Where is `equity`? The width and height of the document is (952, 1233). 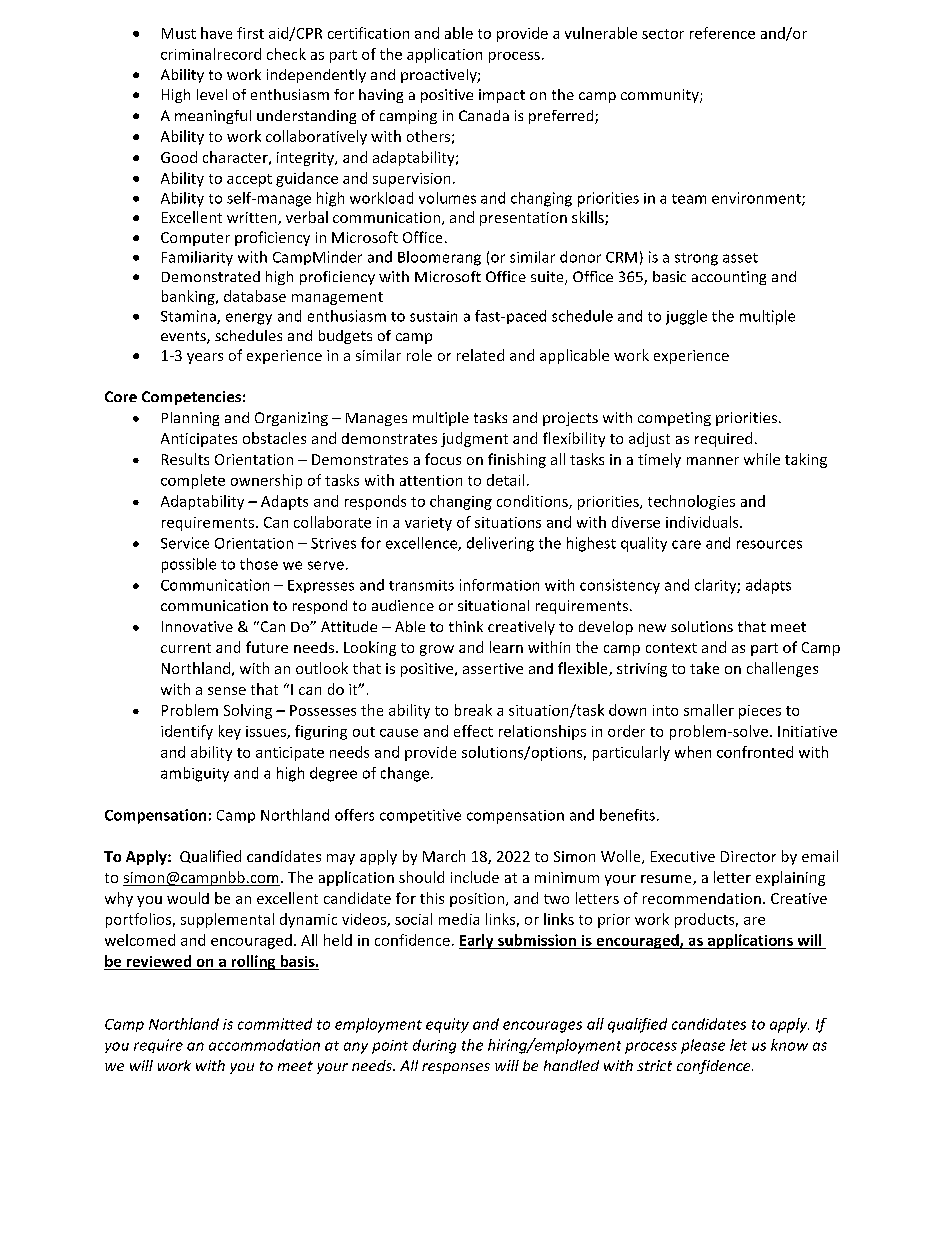
equity is located at coordinates (447, 1025).
